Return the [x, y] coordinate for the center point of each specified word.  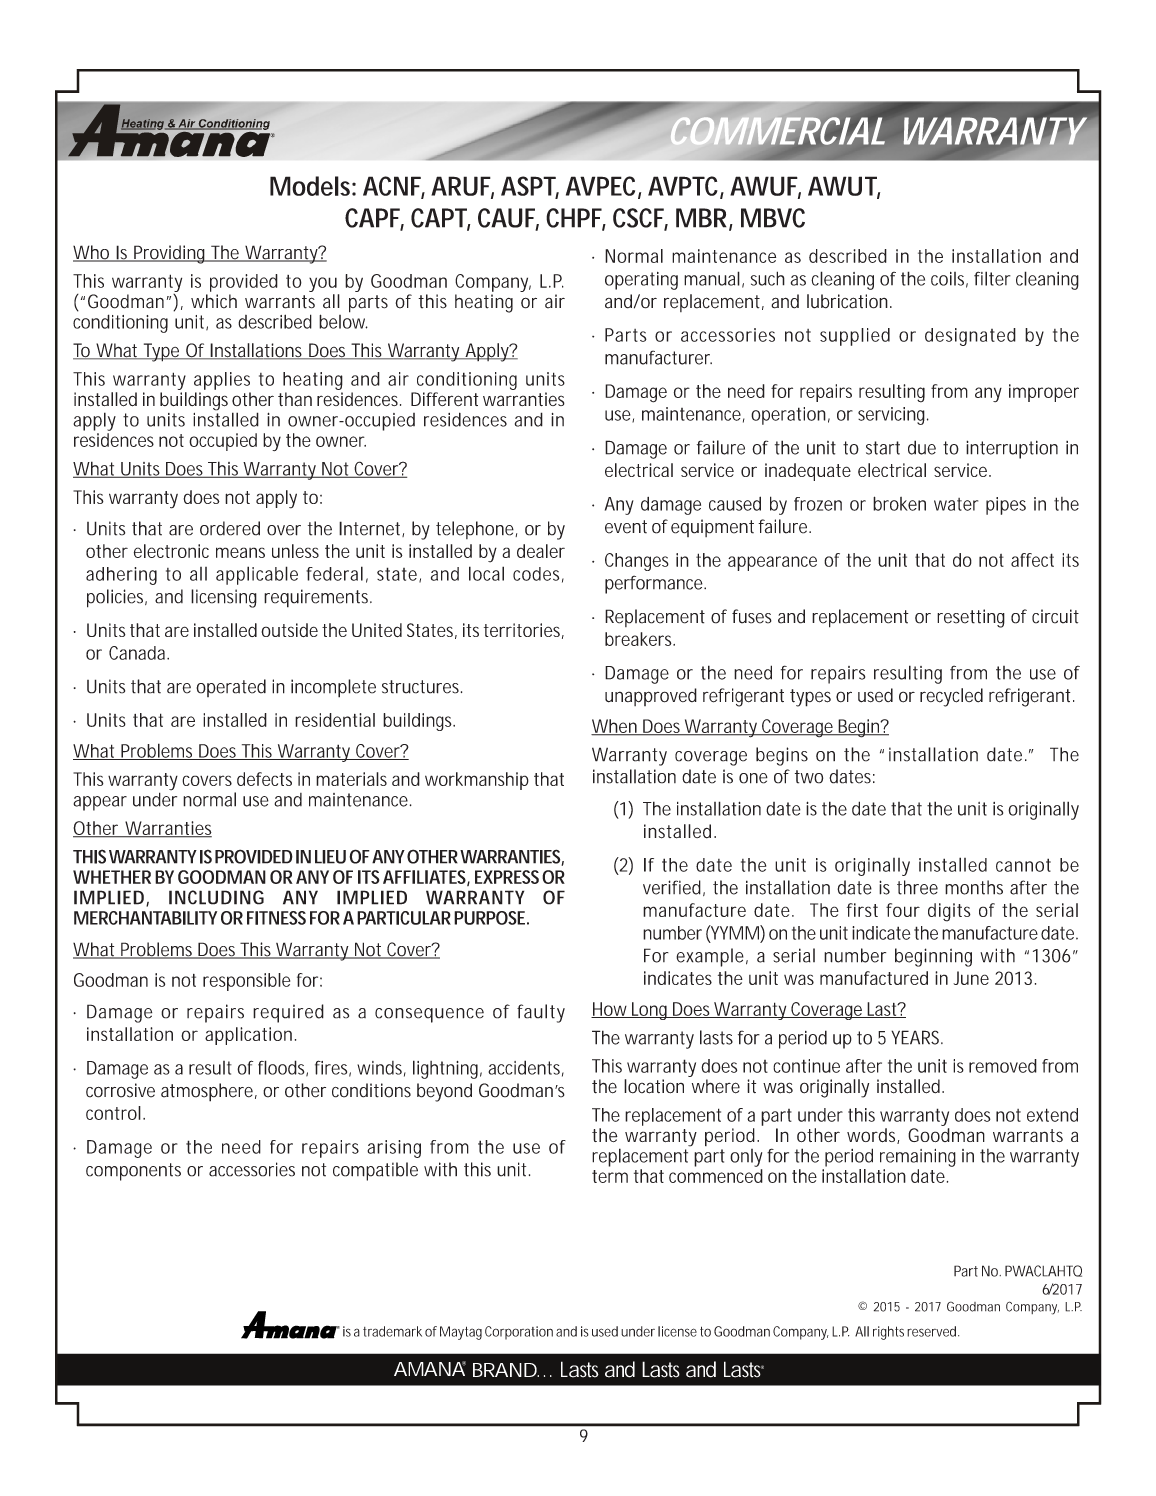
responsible [246, 982]
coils [949, 280]
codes [538, 575]
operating [641, 281]
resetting [971, 618]
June [971, 978]
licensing [224, 598]
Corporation [519, 1333]
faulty [541, 1013]
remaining [918, 1158]
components [133, 1172]
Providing [171, 254]
